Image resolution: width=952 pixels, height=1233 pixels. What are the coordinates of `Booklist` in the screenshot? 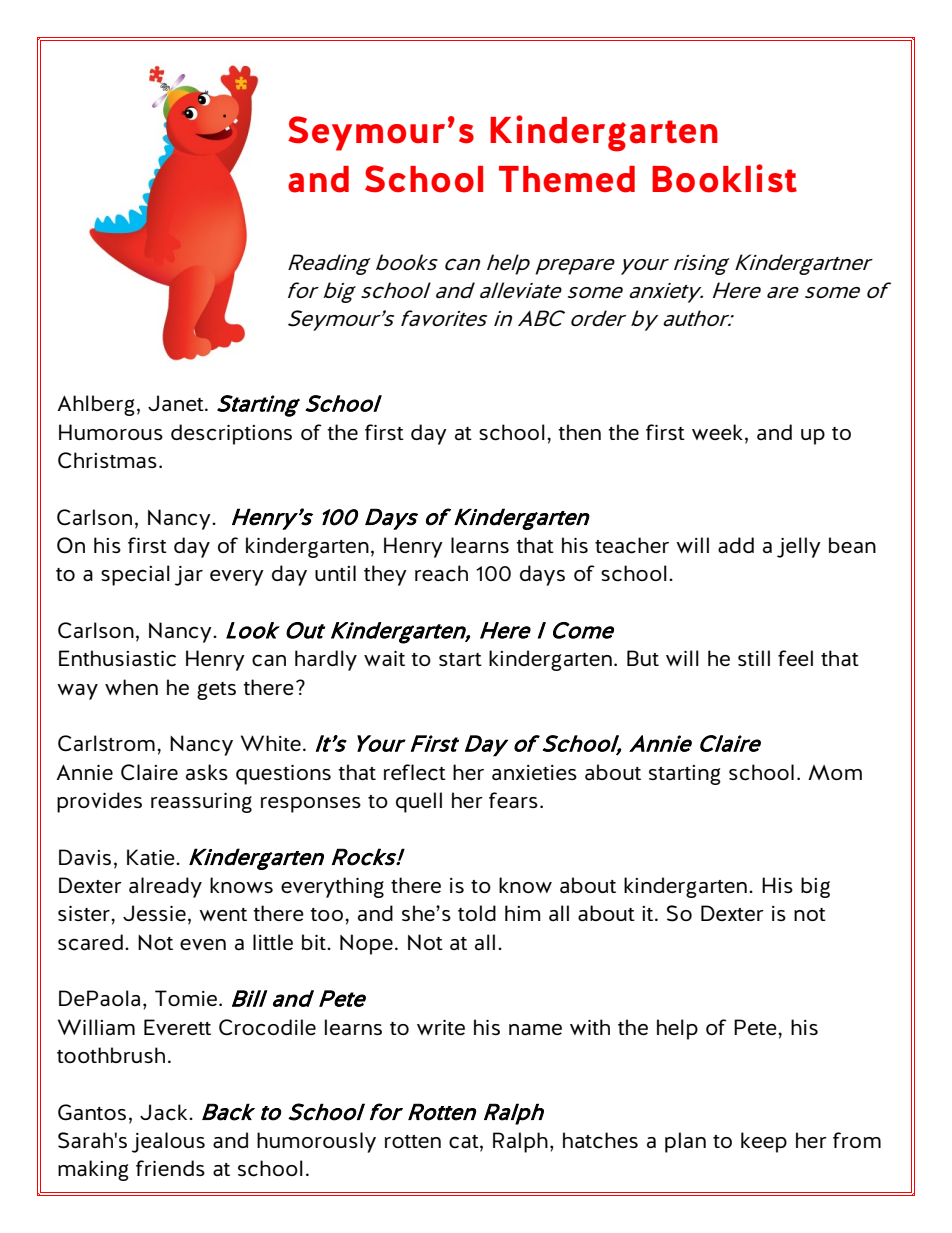 It's located at (724, 178).
